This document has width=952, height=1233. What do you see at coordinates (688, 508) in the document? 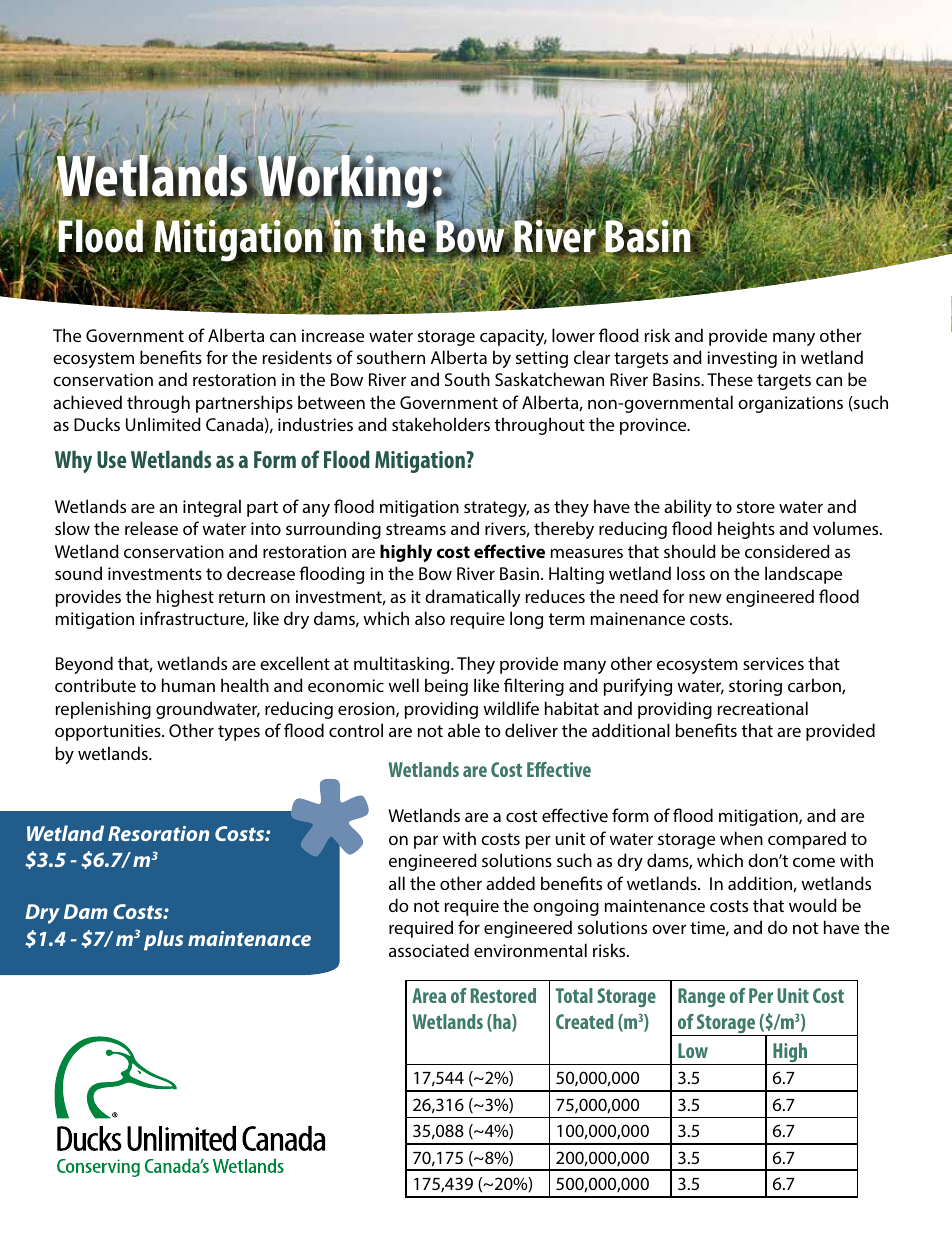
I see `ability` at bounding box center [688, 508].
